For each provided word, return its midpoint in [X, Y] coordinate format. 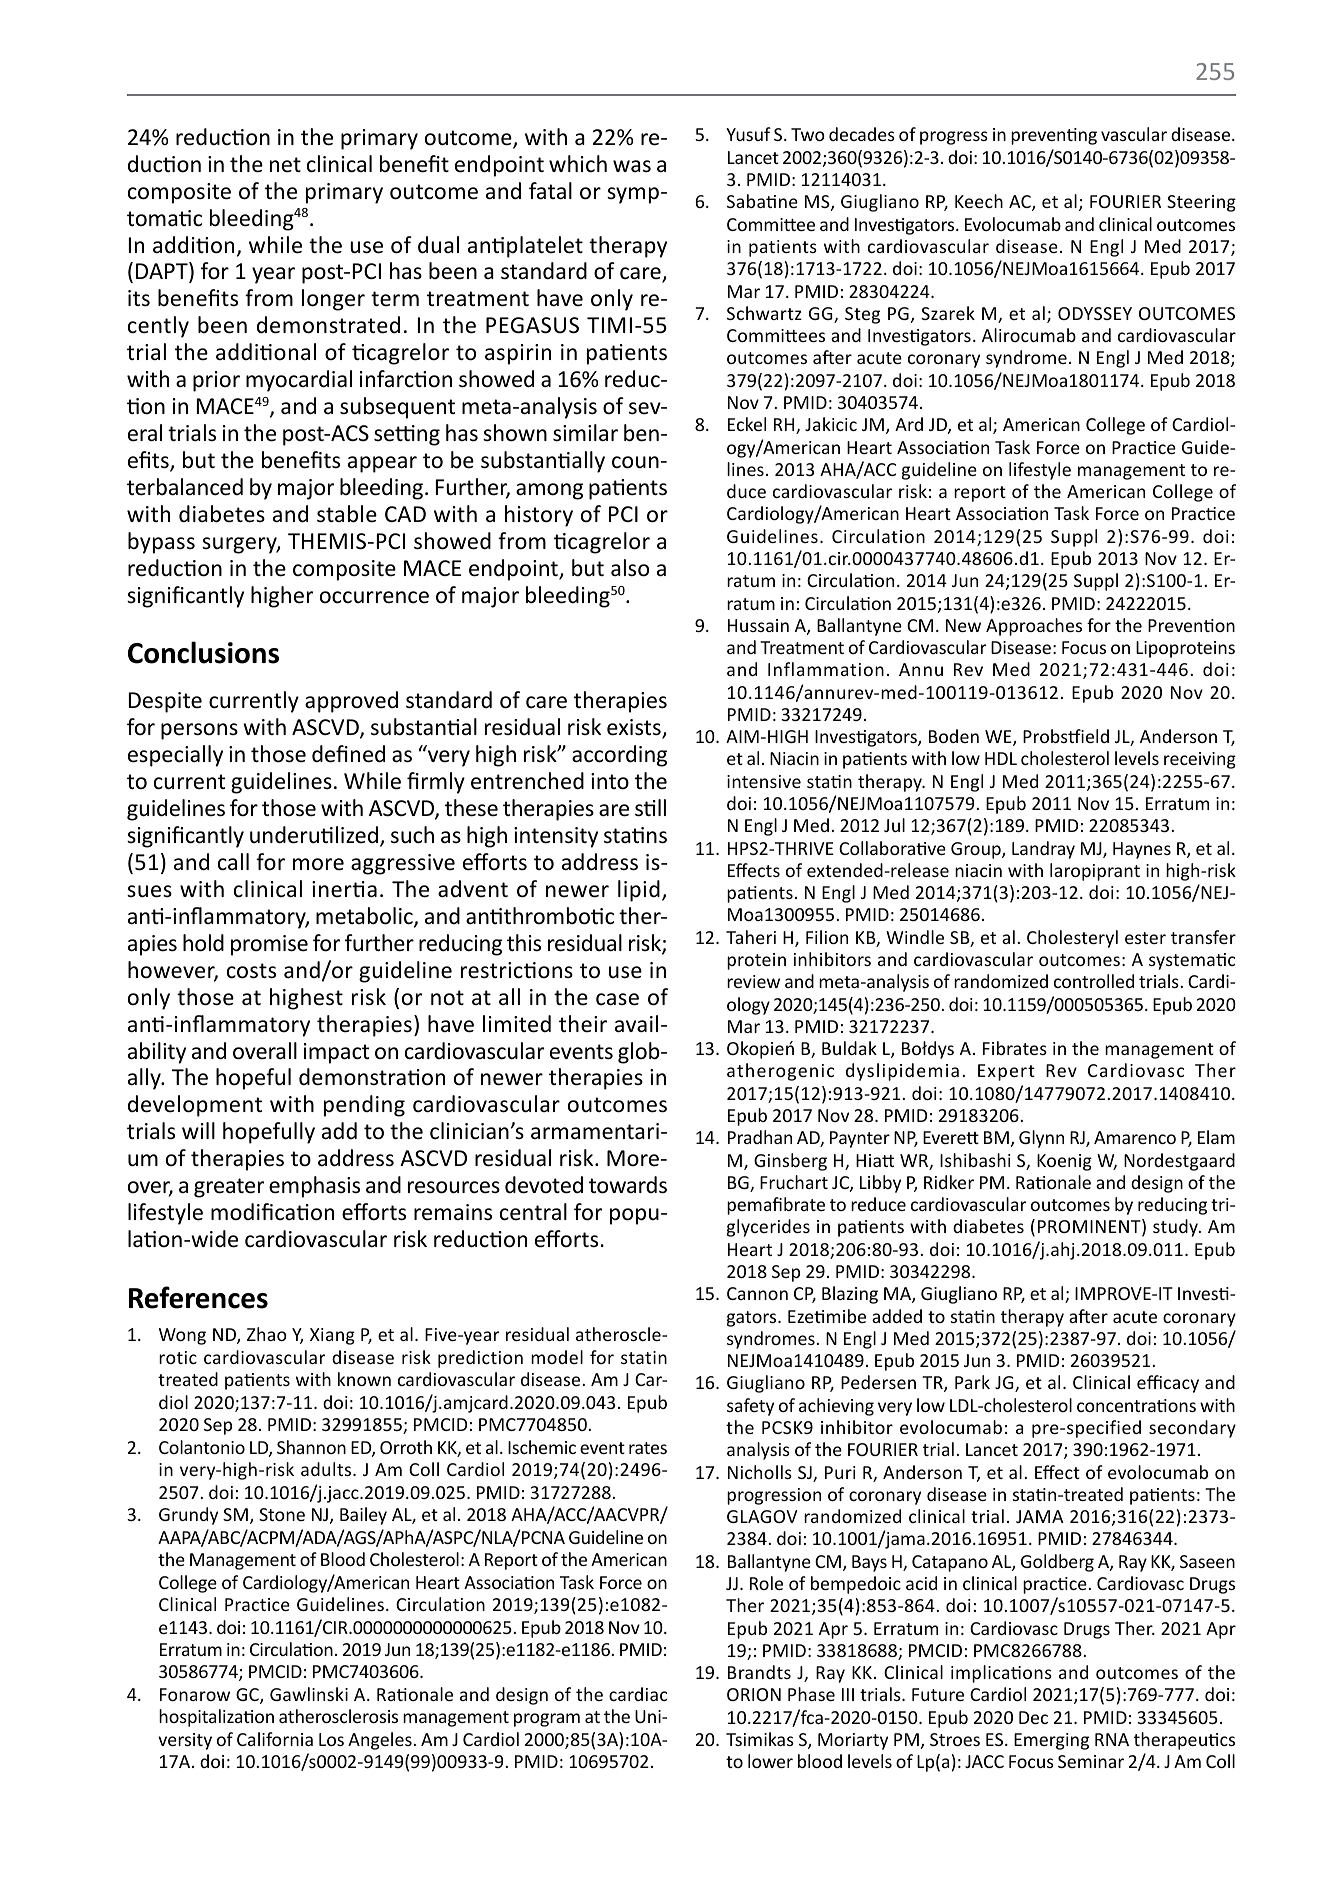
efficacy [1168, 1384]
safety [750, 1407]
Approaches [1034, 627]
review [753, 981]
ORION [754, 1694]
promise [269, 945]
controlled [1094, 981]
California [275, 1739]
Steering [1201, 203]
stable [347, 514]
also [630, 568]
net [285, 165]
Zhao [267, 1334]
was [632, 166]
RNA [1112, 1739]
